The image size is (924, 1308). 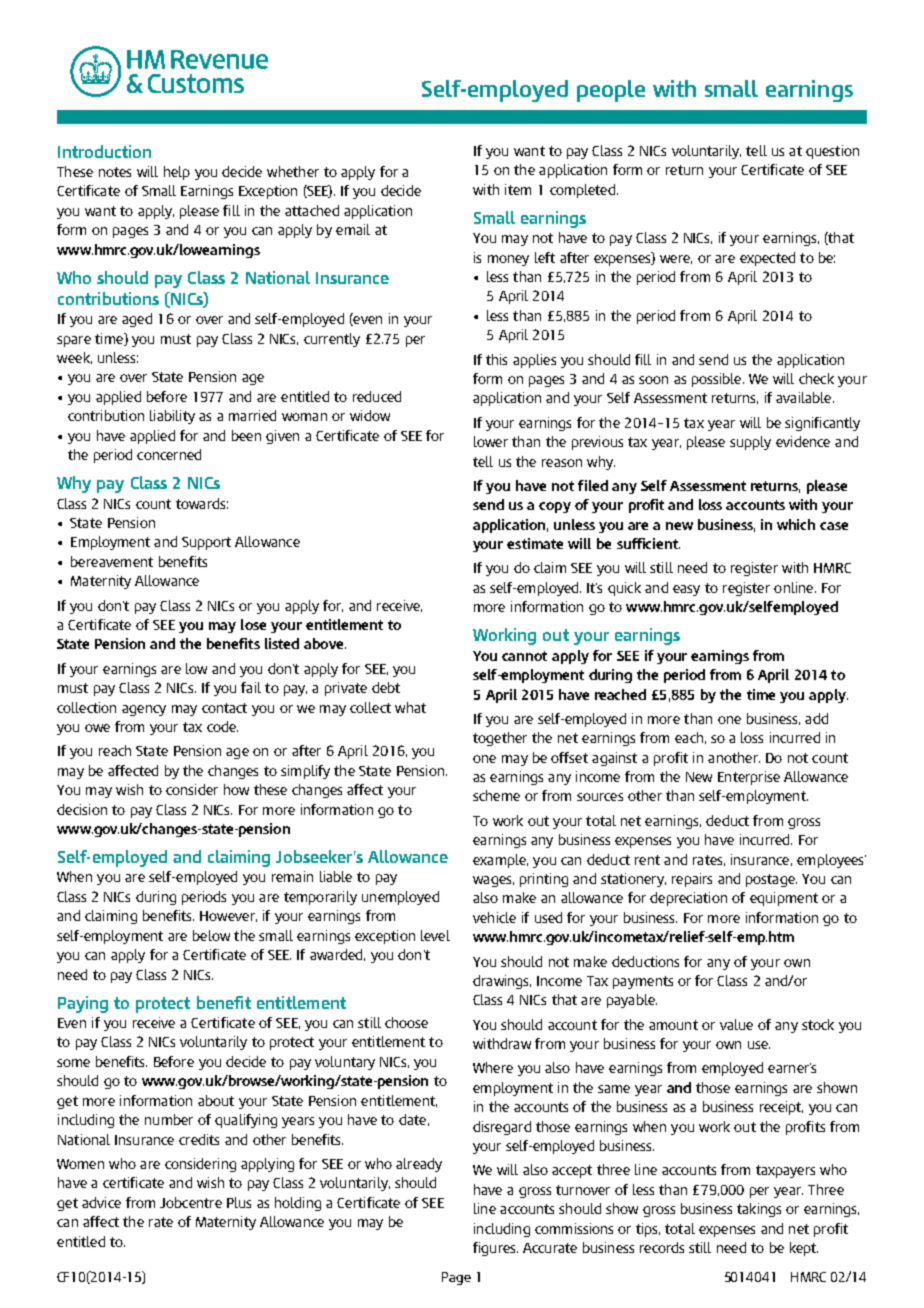 What do you see at coordinates (177, 173) in the image?
I see `help` at bounding box center [177, 173].
